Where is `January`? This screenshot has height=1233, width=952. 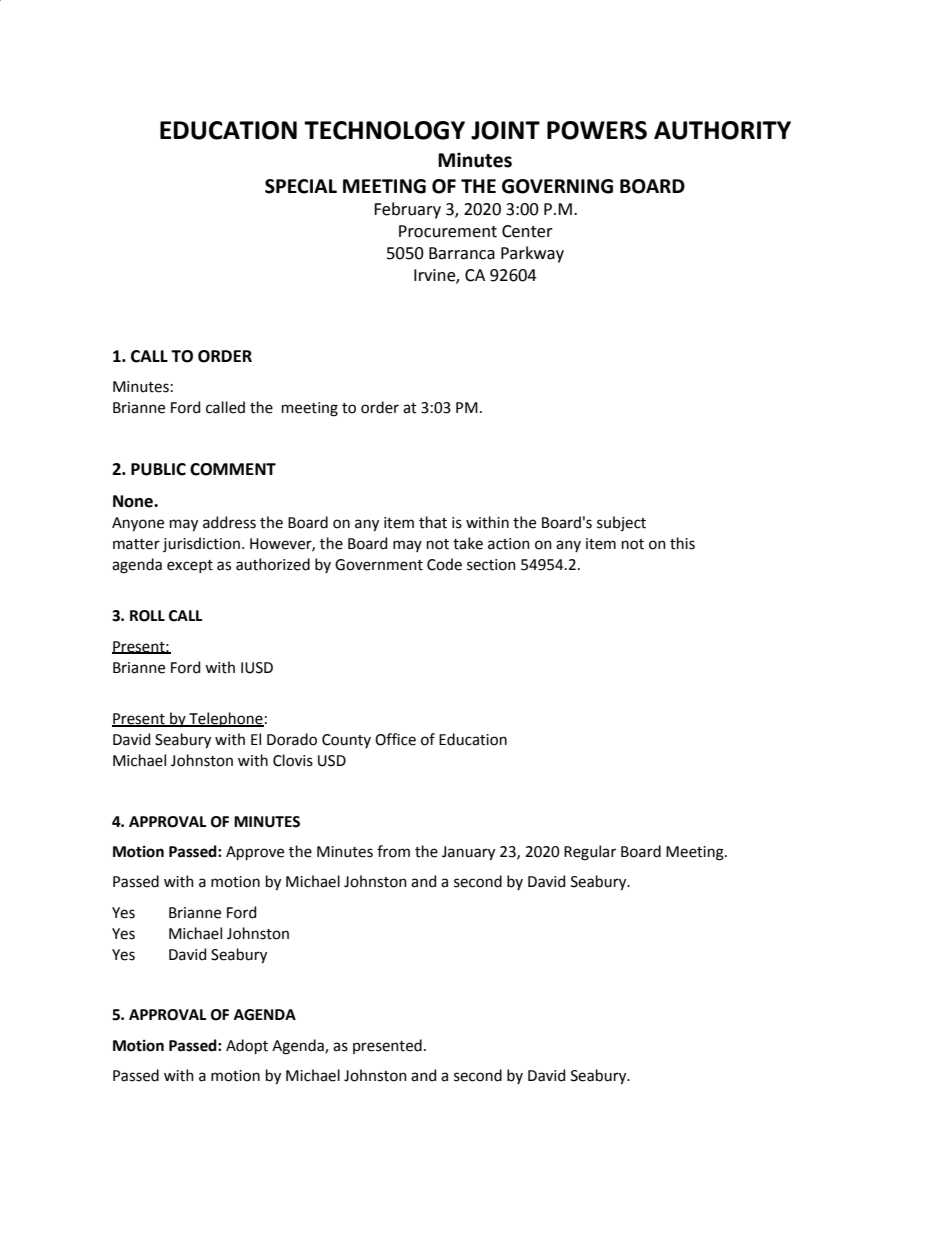 January is located at coordinates (468, 853).
